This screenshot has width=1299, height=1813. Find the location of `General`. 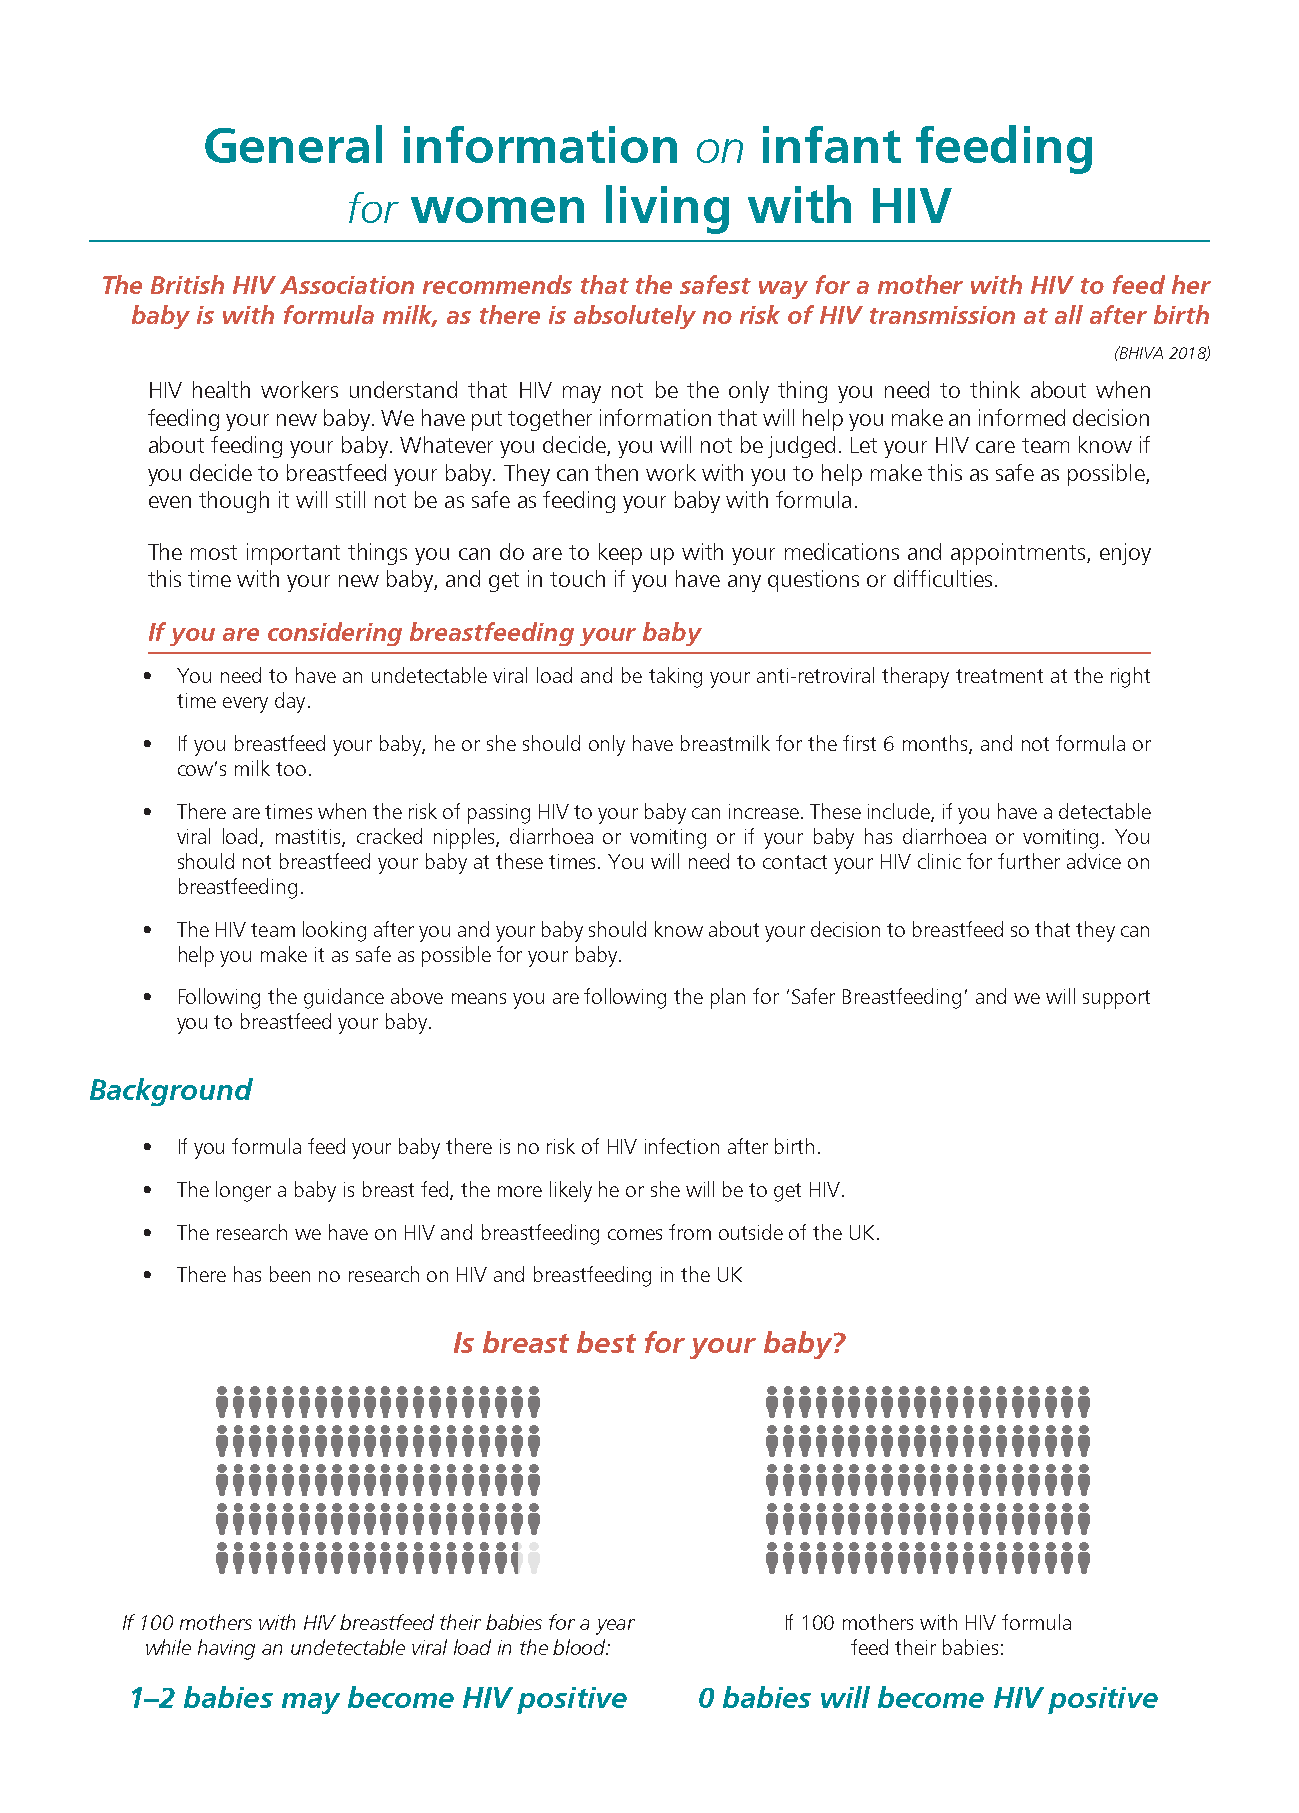

General is located at coordinates (293, 144).
